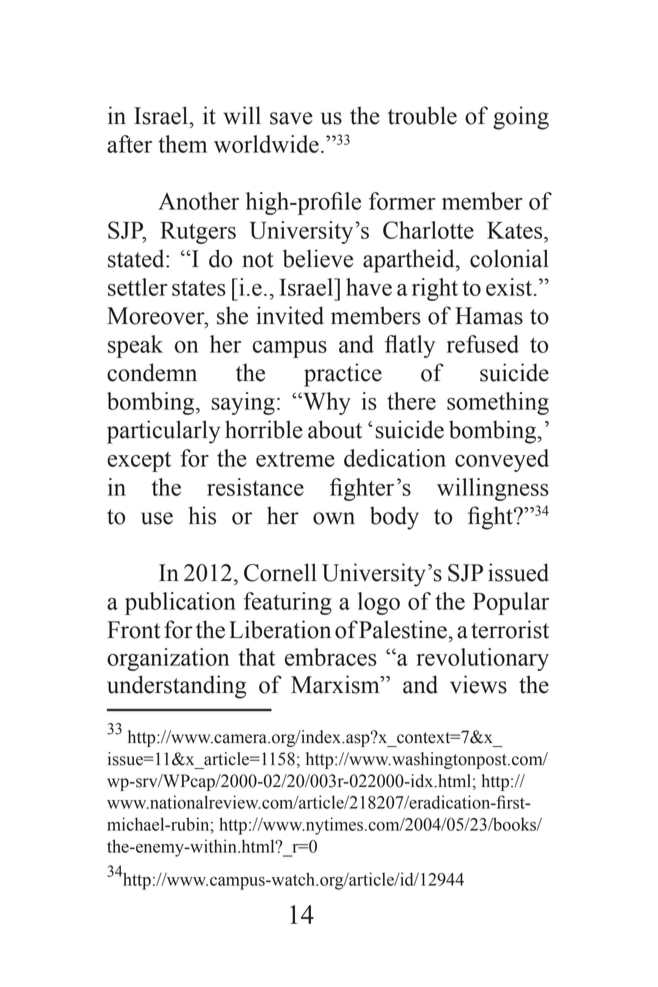 The height and width of the screenshot is (987, 658). Describe the element at coordinates (168, 659) in the screenshot. I see `organization` at that location.
